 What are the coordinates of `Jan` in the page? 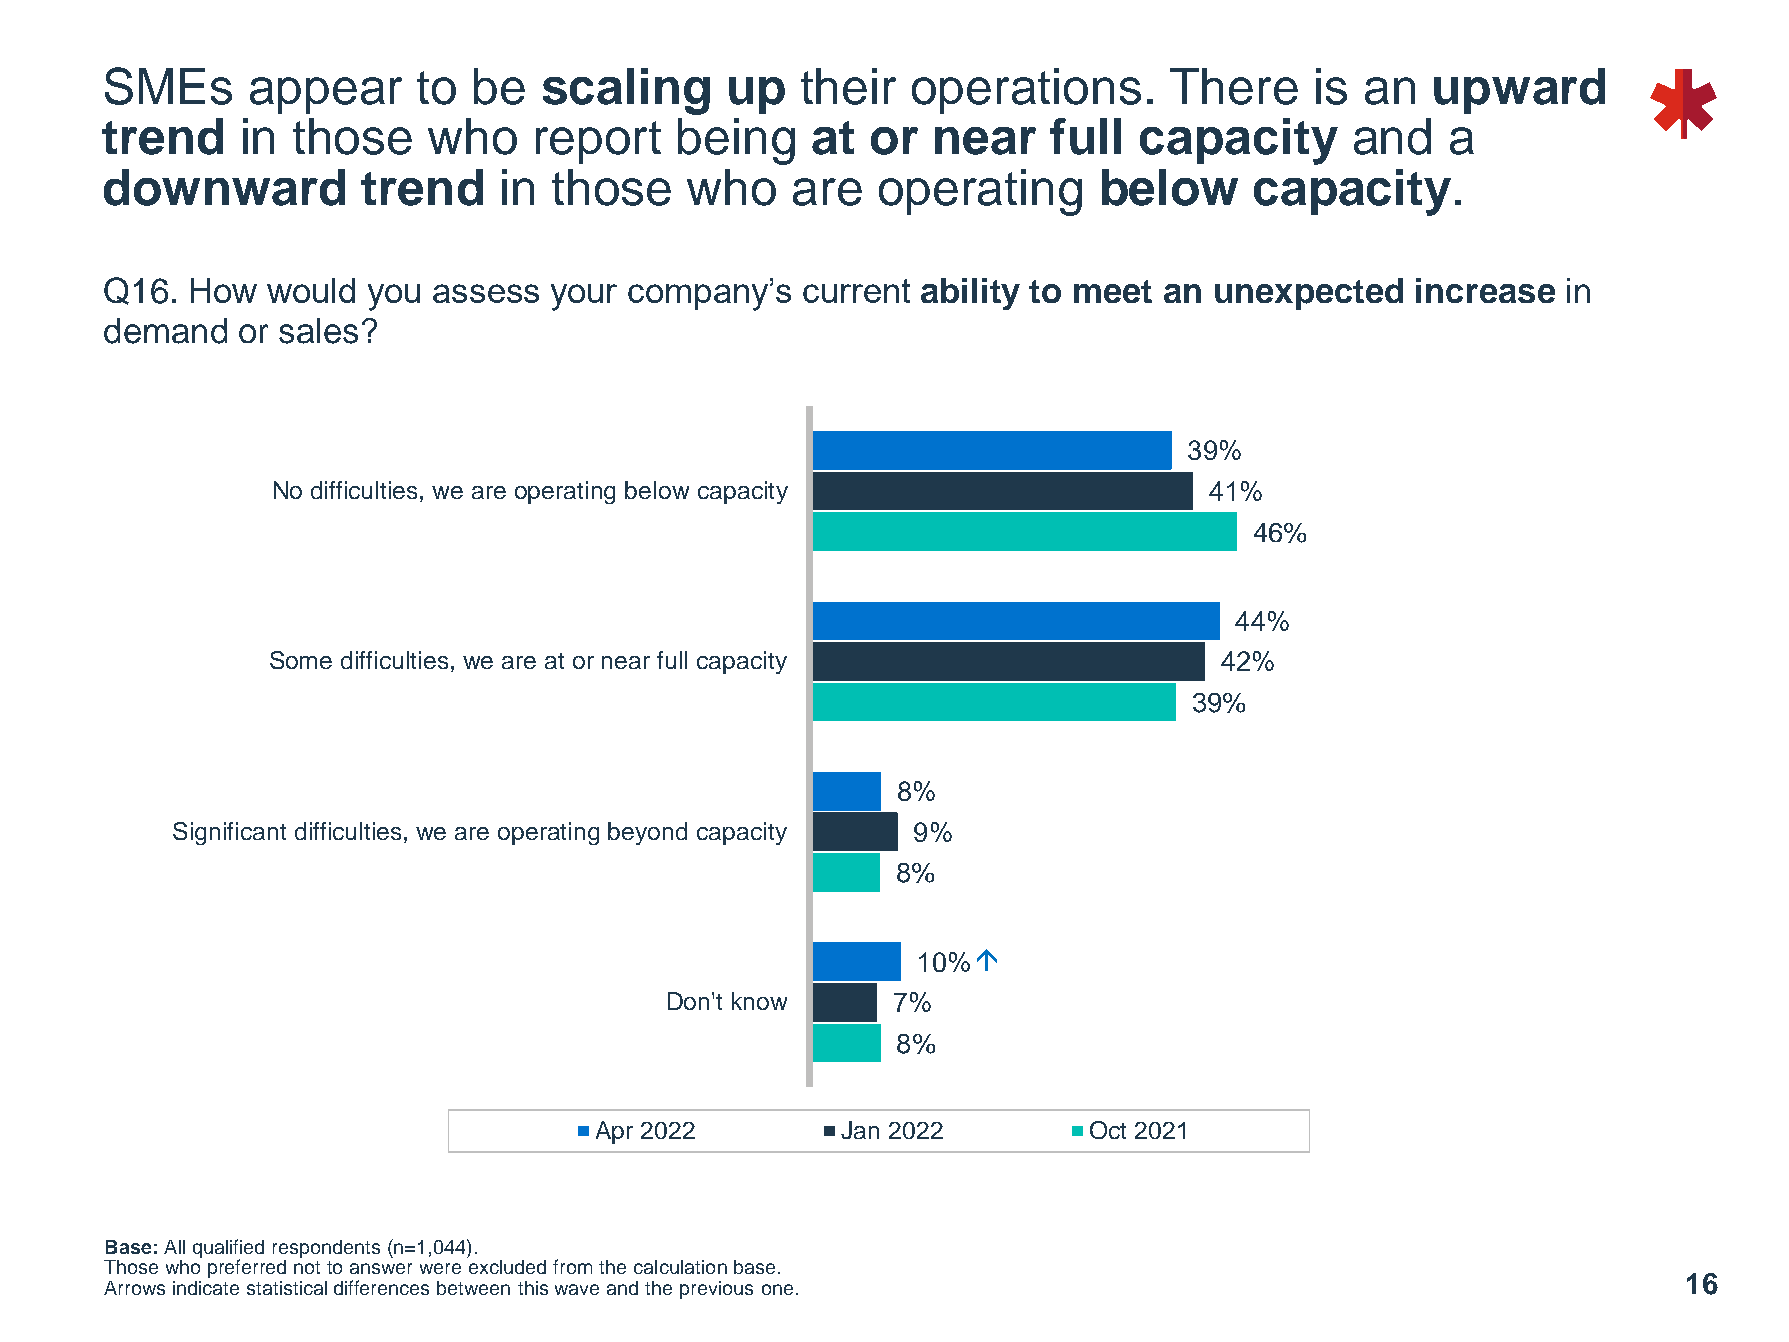 It's located at (860, 1130).
